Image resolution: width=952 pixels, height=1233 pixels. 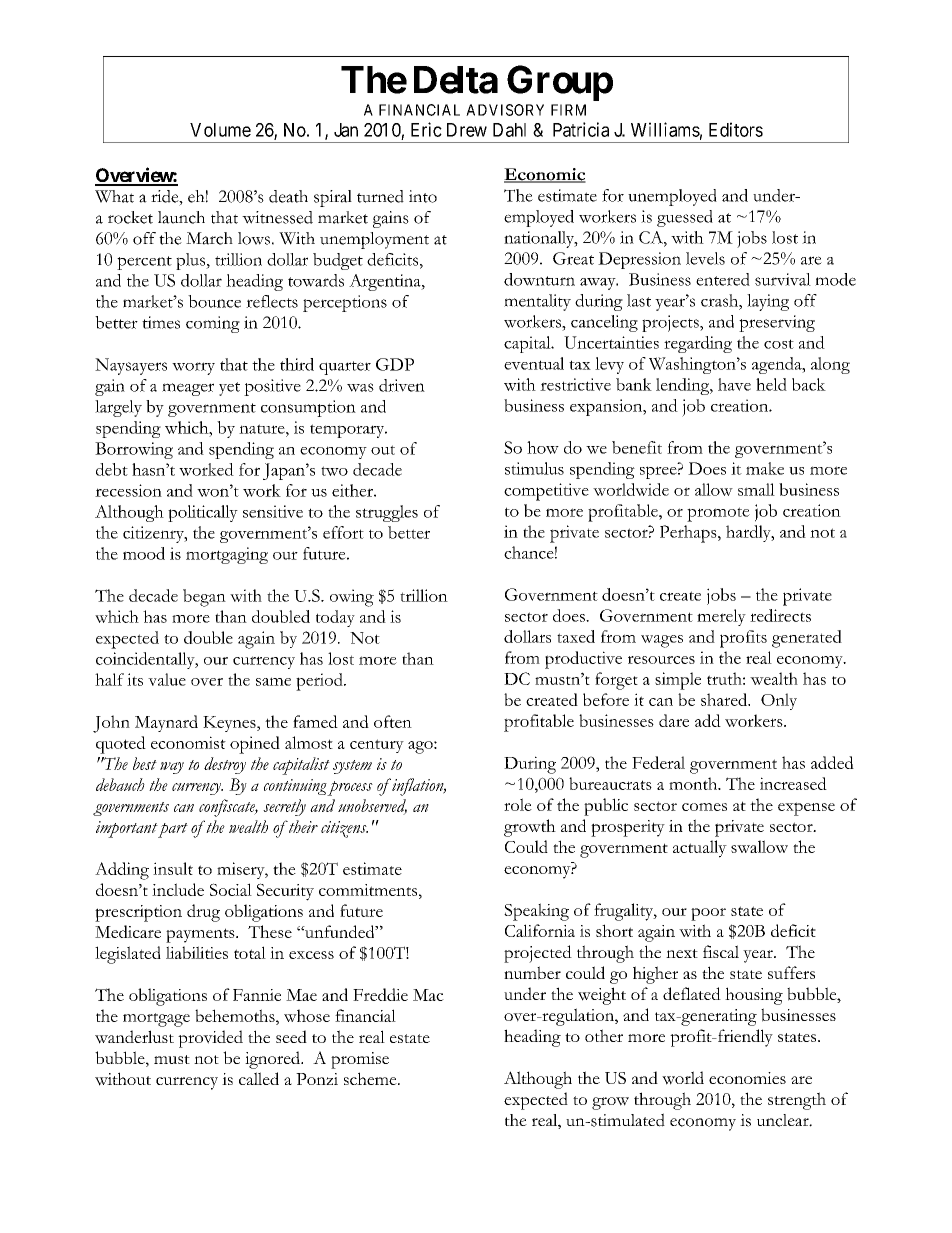 I want to click on Drew, so click(x=467, y=130).
